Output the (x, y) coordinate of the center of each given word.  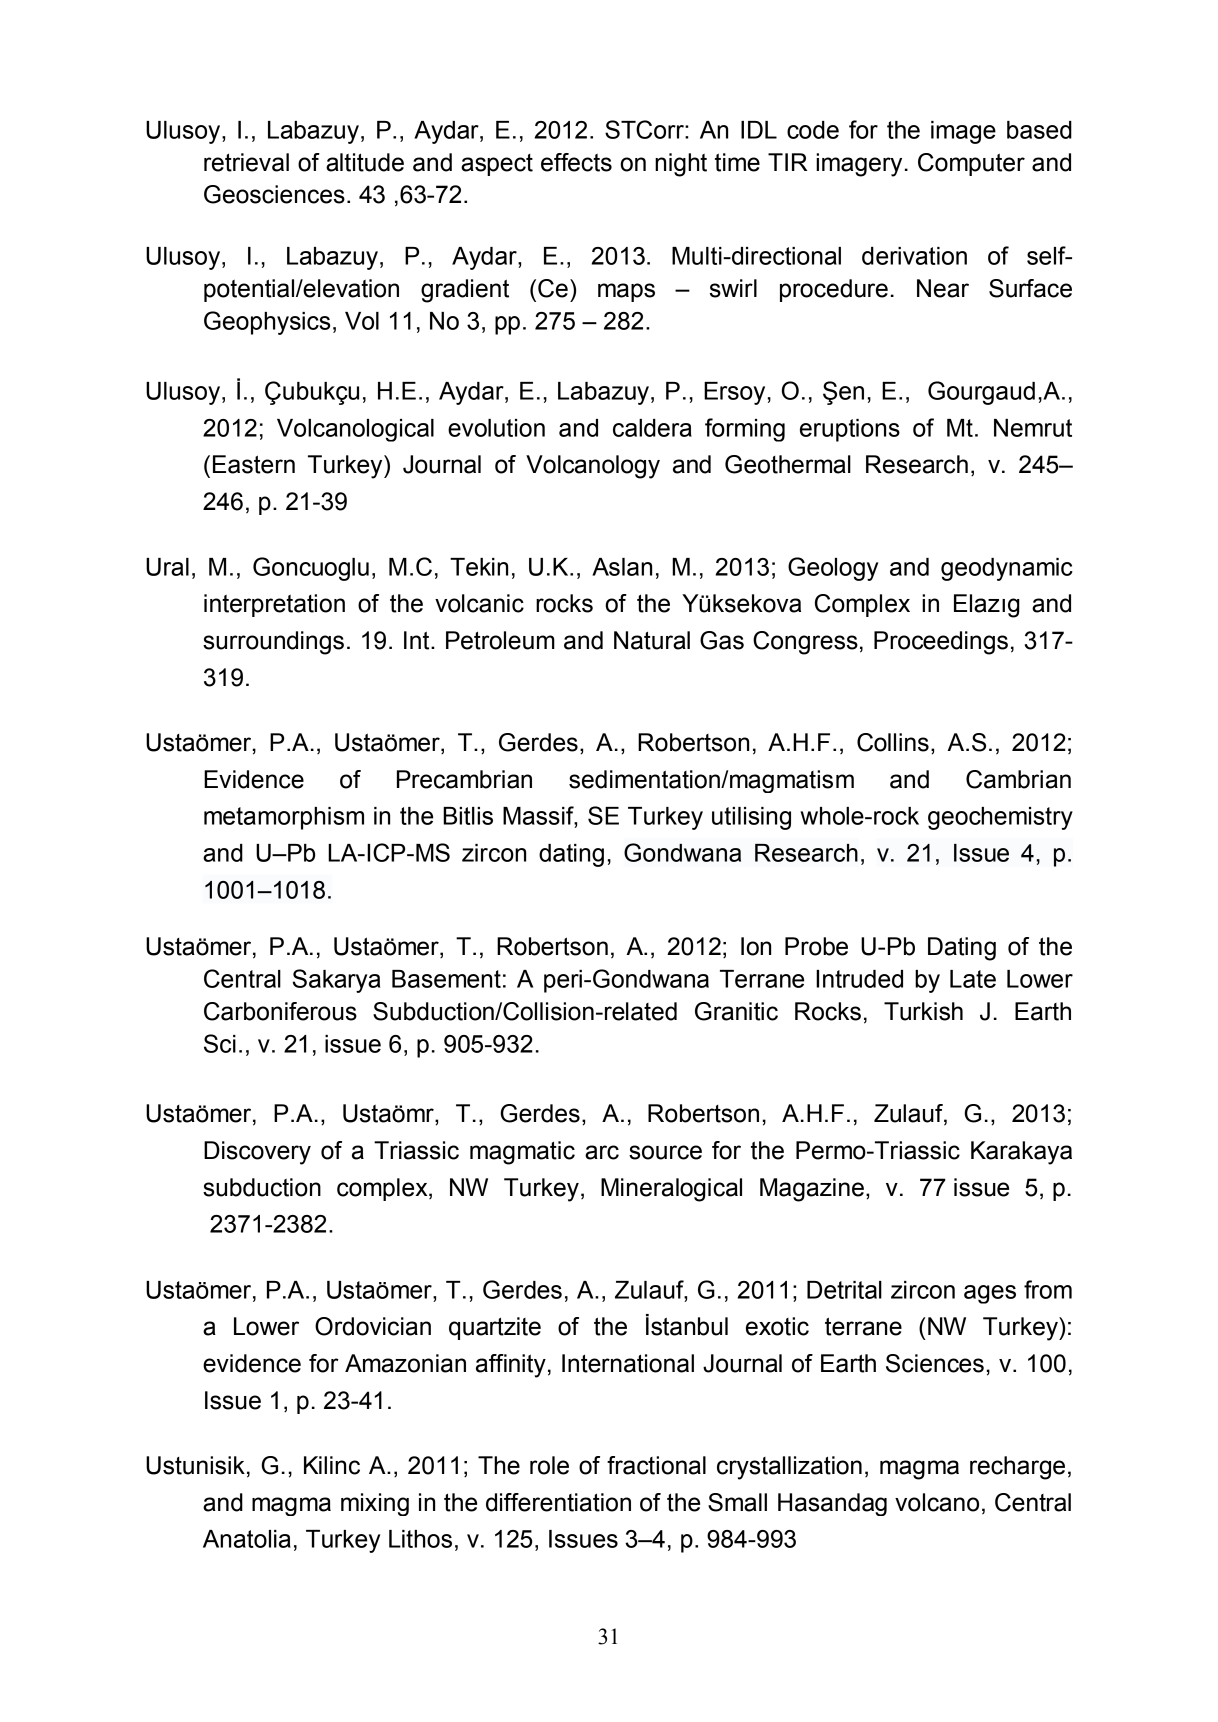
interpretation (274, 605)
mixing (375, 1504)
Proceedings (941, 643)
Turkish (923, 1011)
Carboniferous (280, 1011)
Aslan (622, 567)
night (681, 165)
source (665, 1152)
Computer (971, 164)
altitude (365, 162)
